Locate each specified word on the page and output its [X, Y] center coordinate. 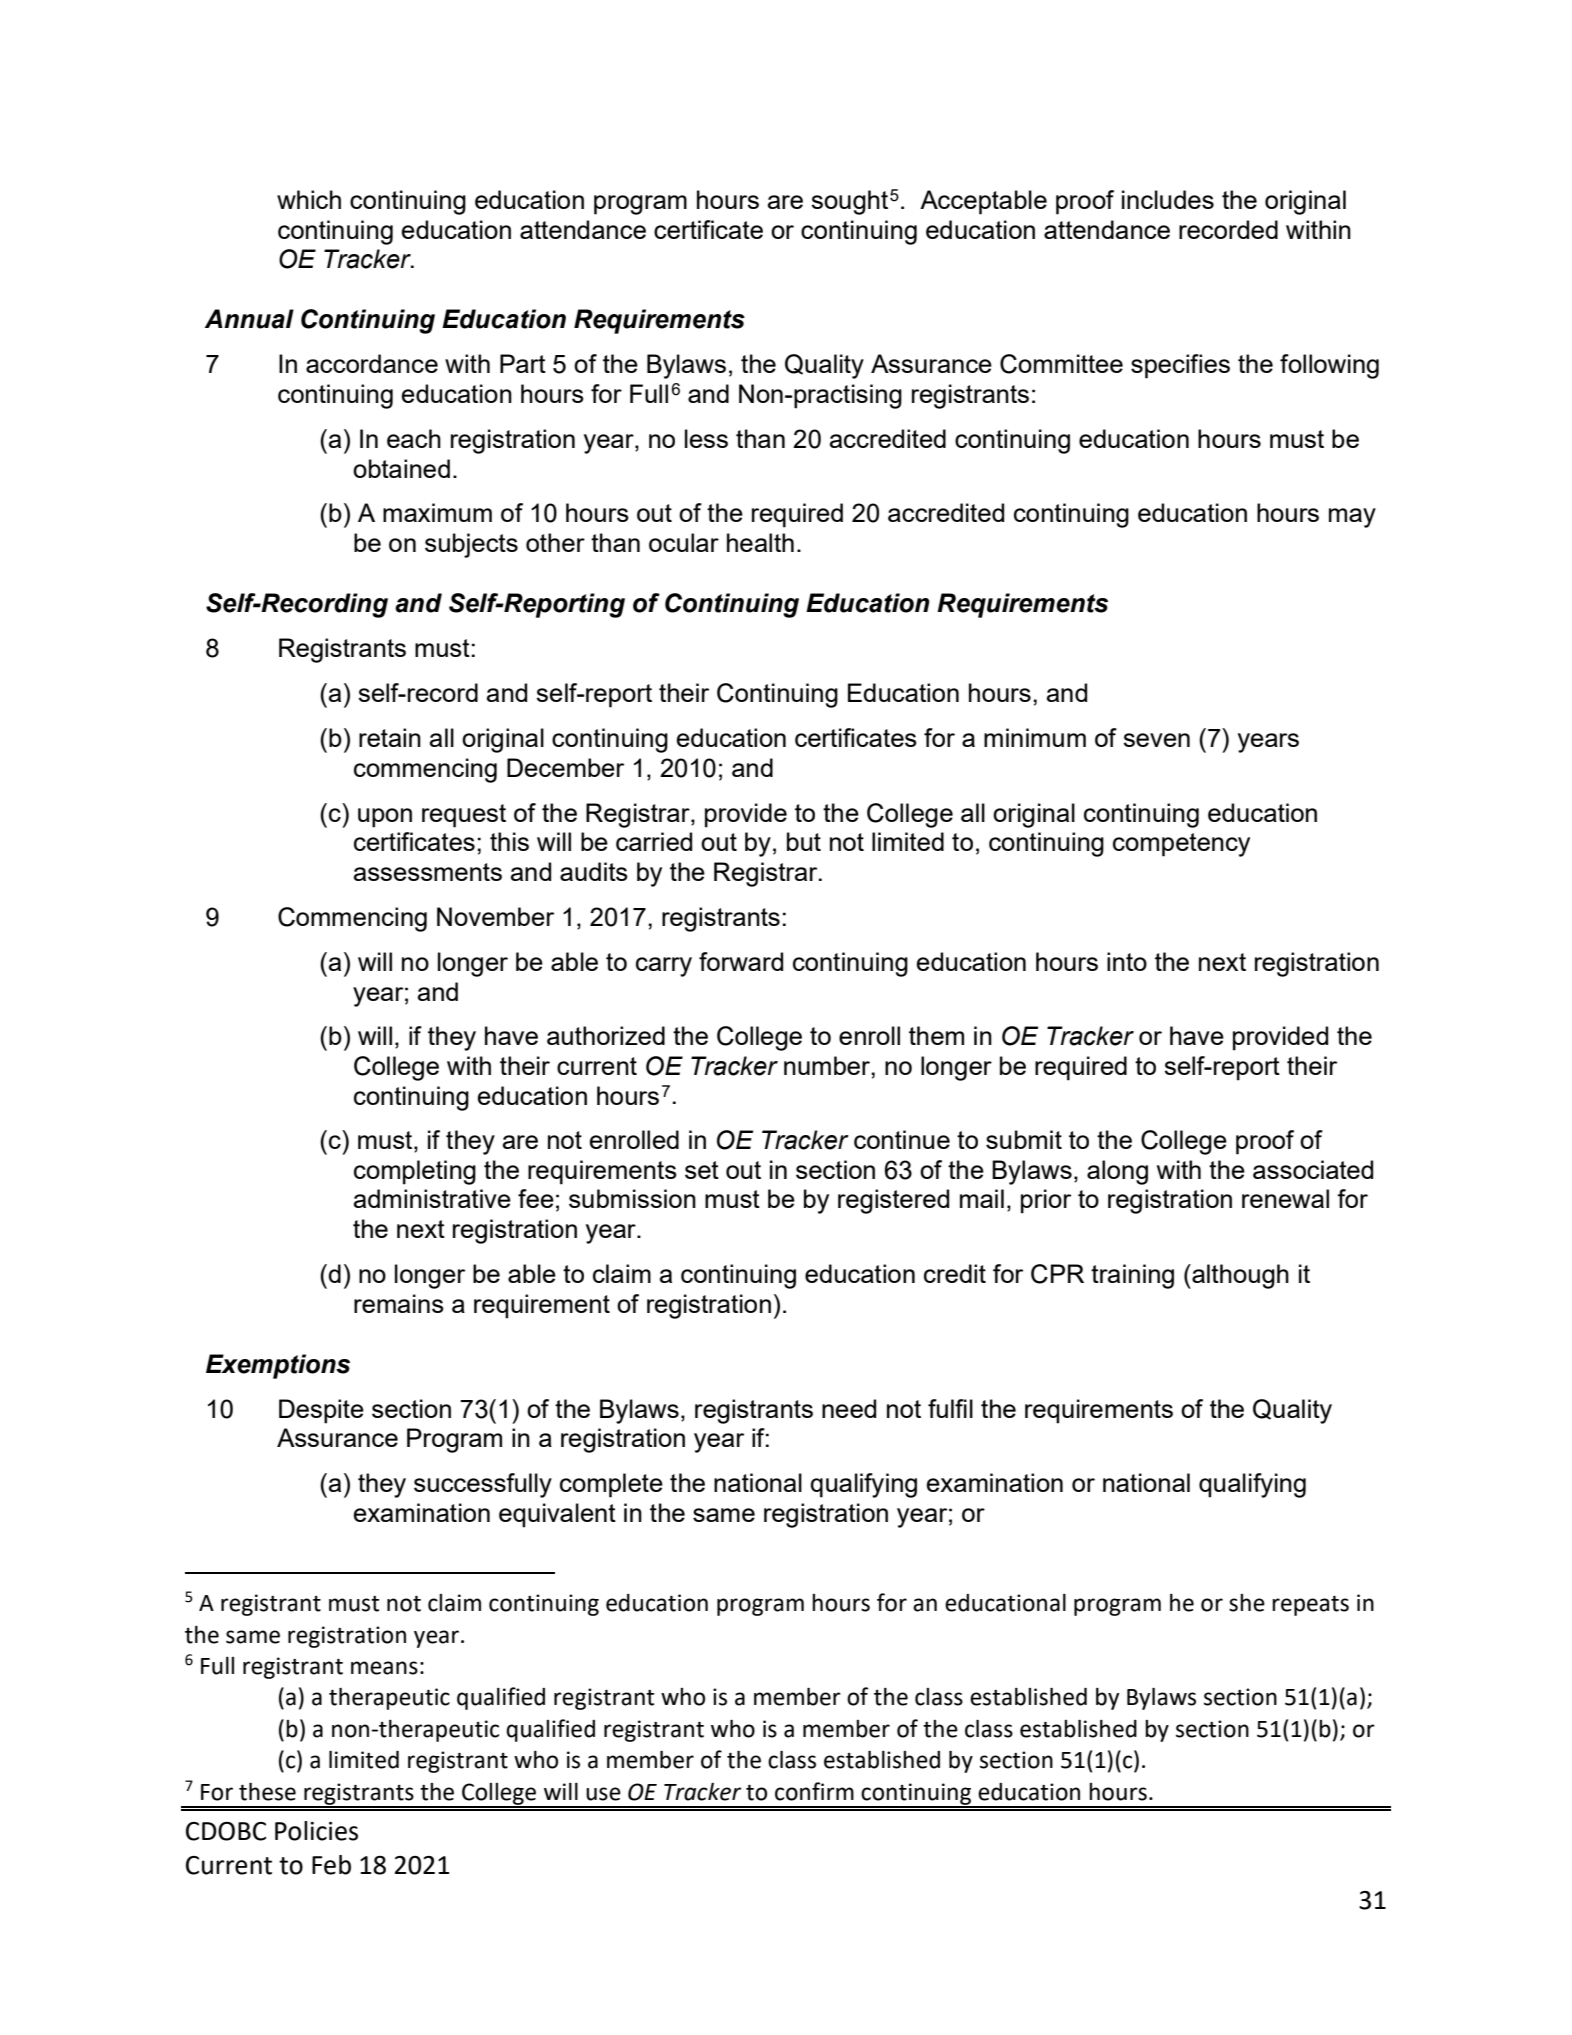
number [827, 1065]
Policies [316, 1831]
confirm [814, 1791]
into [1127, 961]
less [706, 438]
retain [390, 737]
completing [415, 1172]
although [1239, 1276]
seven [1156, 740]
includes [1168, 199]
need [849, 1408]
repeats [1310, 1606]
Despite [321, 1411]
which [309, 199]
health [760, 542]
